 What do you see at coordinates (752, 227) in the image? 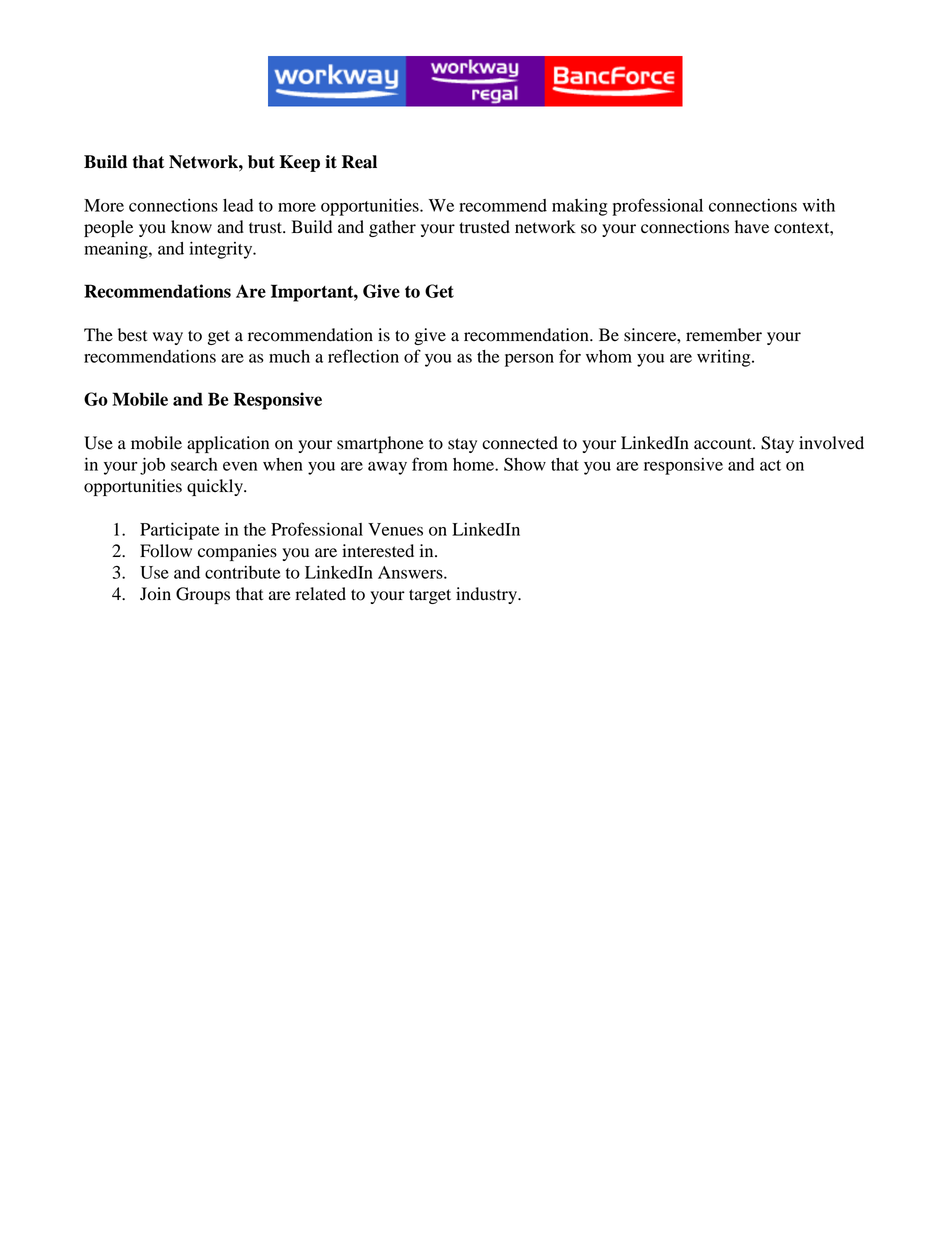
I see `have` at bounding box center [752, 227].
